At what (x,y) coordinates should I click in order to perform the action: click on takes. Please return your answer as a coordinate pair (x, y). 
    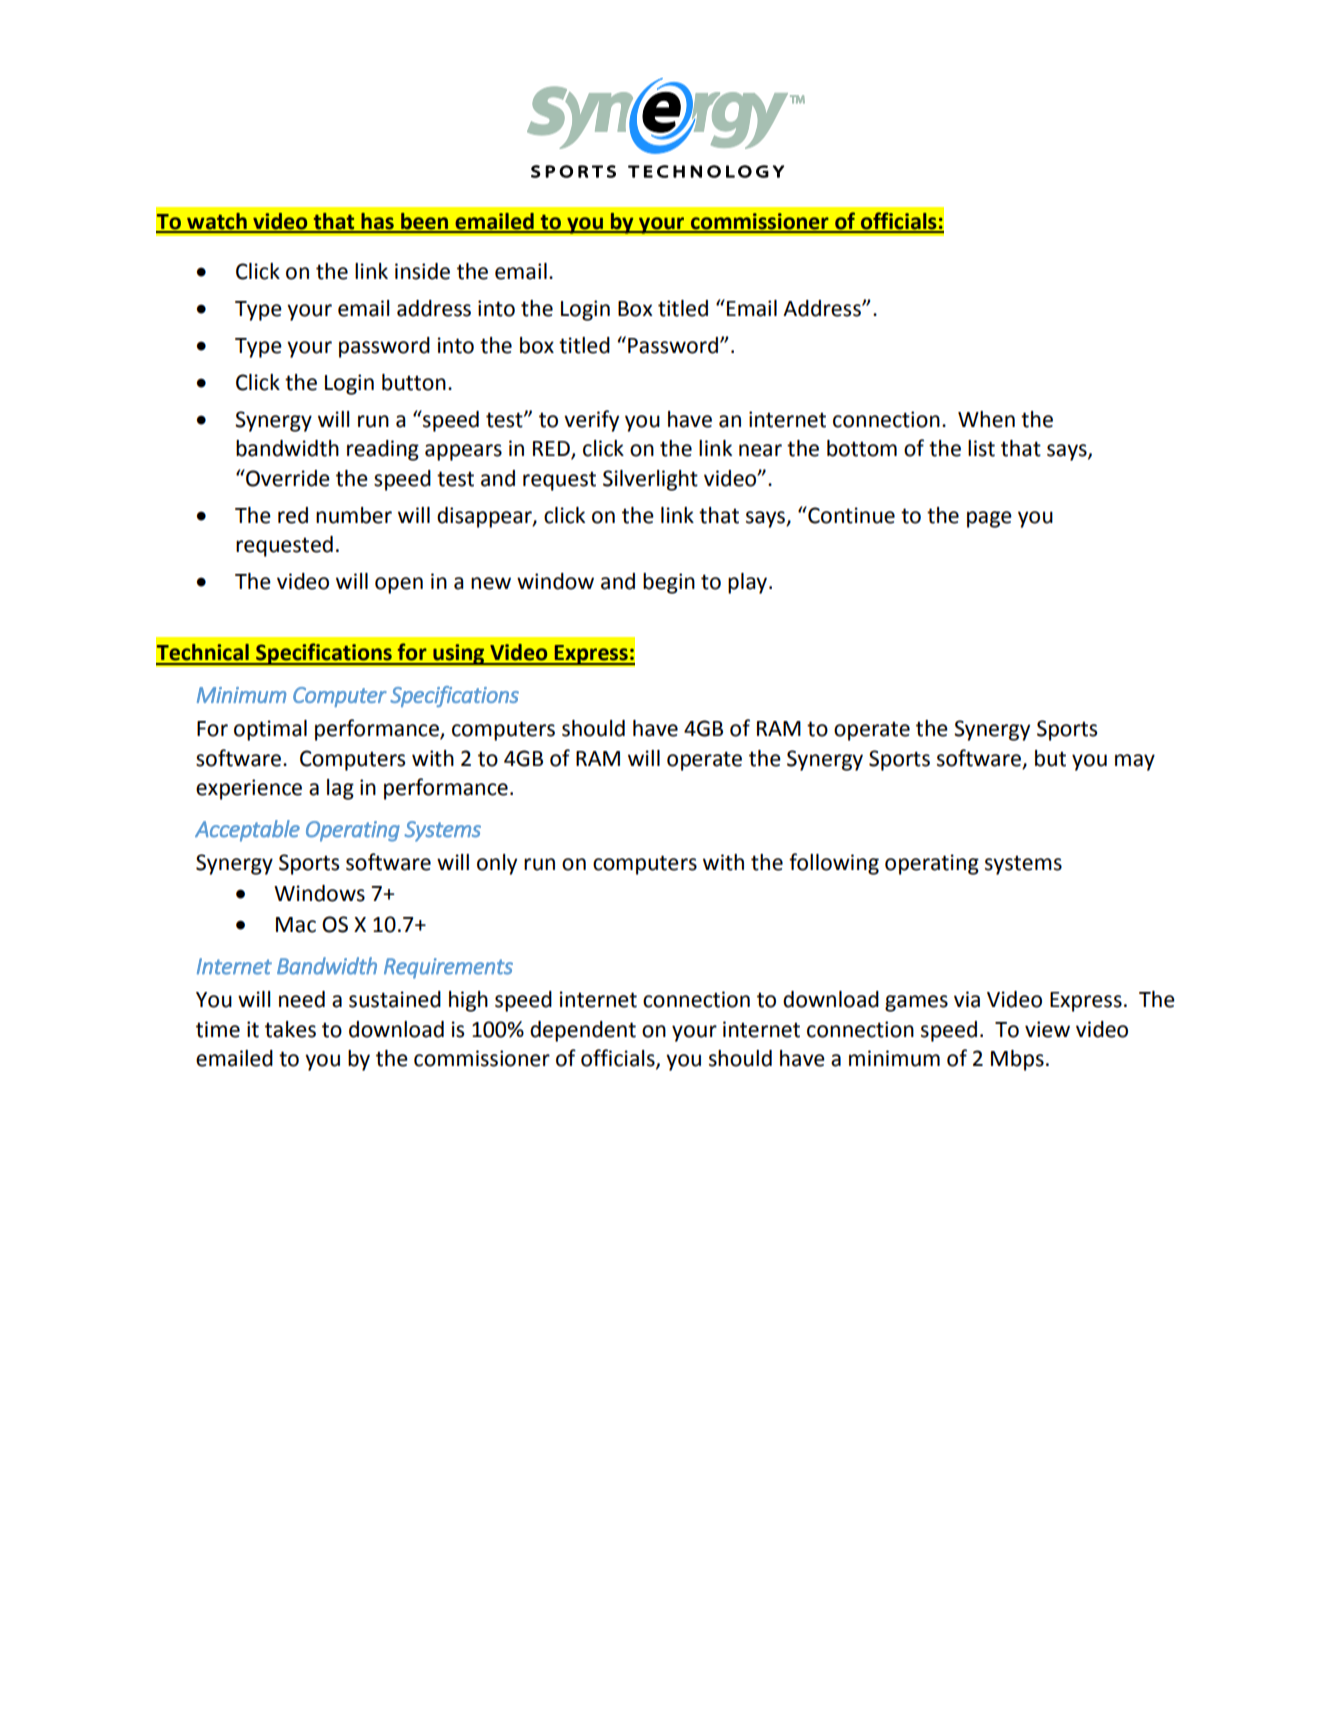
    Looking at the image, I should click on (290, 1029).
